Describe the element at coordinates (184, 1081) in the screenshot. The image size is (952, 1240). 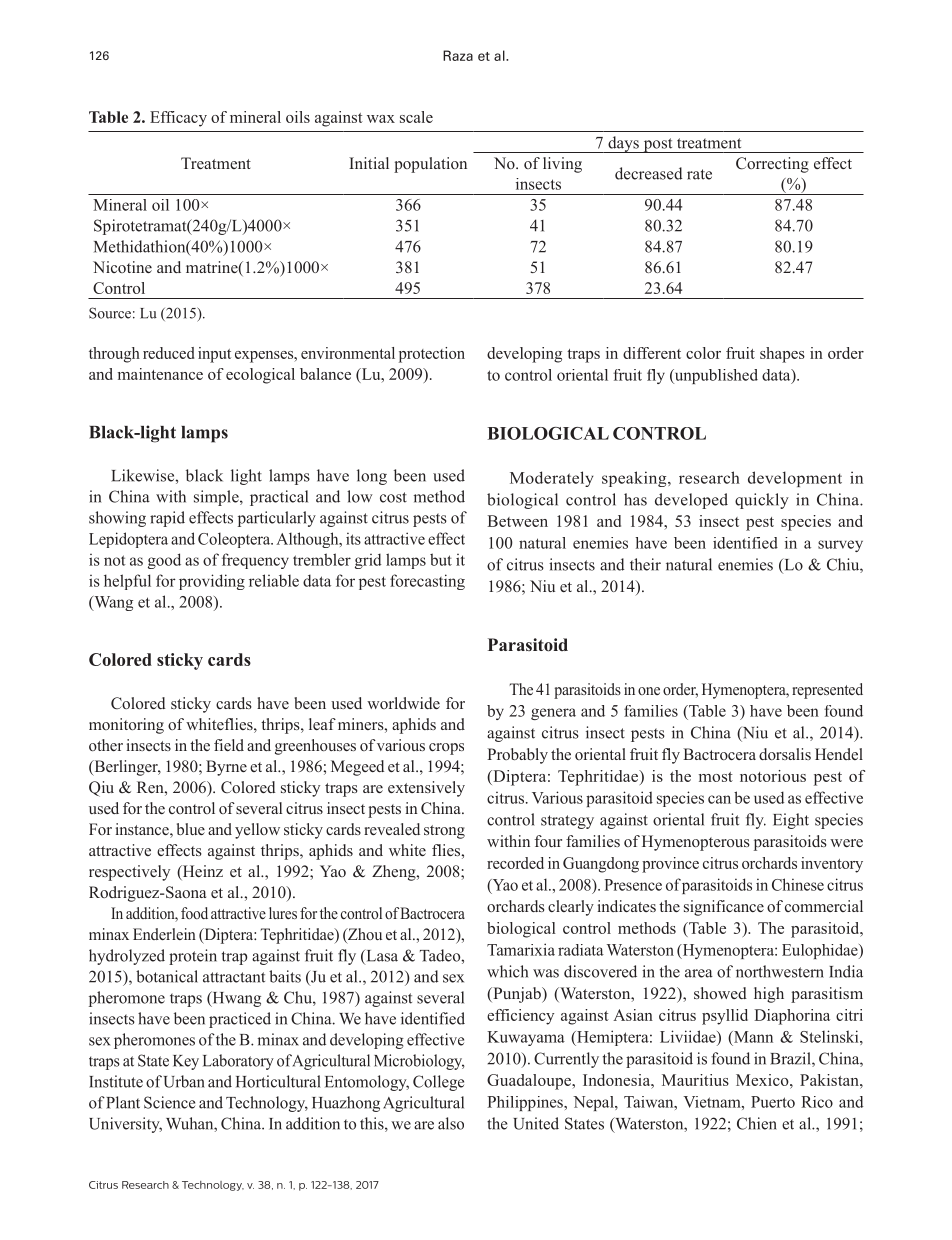
I see `Urban` at that location.
